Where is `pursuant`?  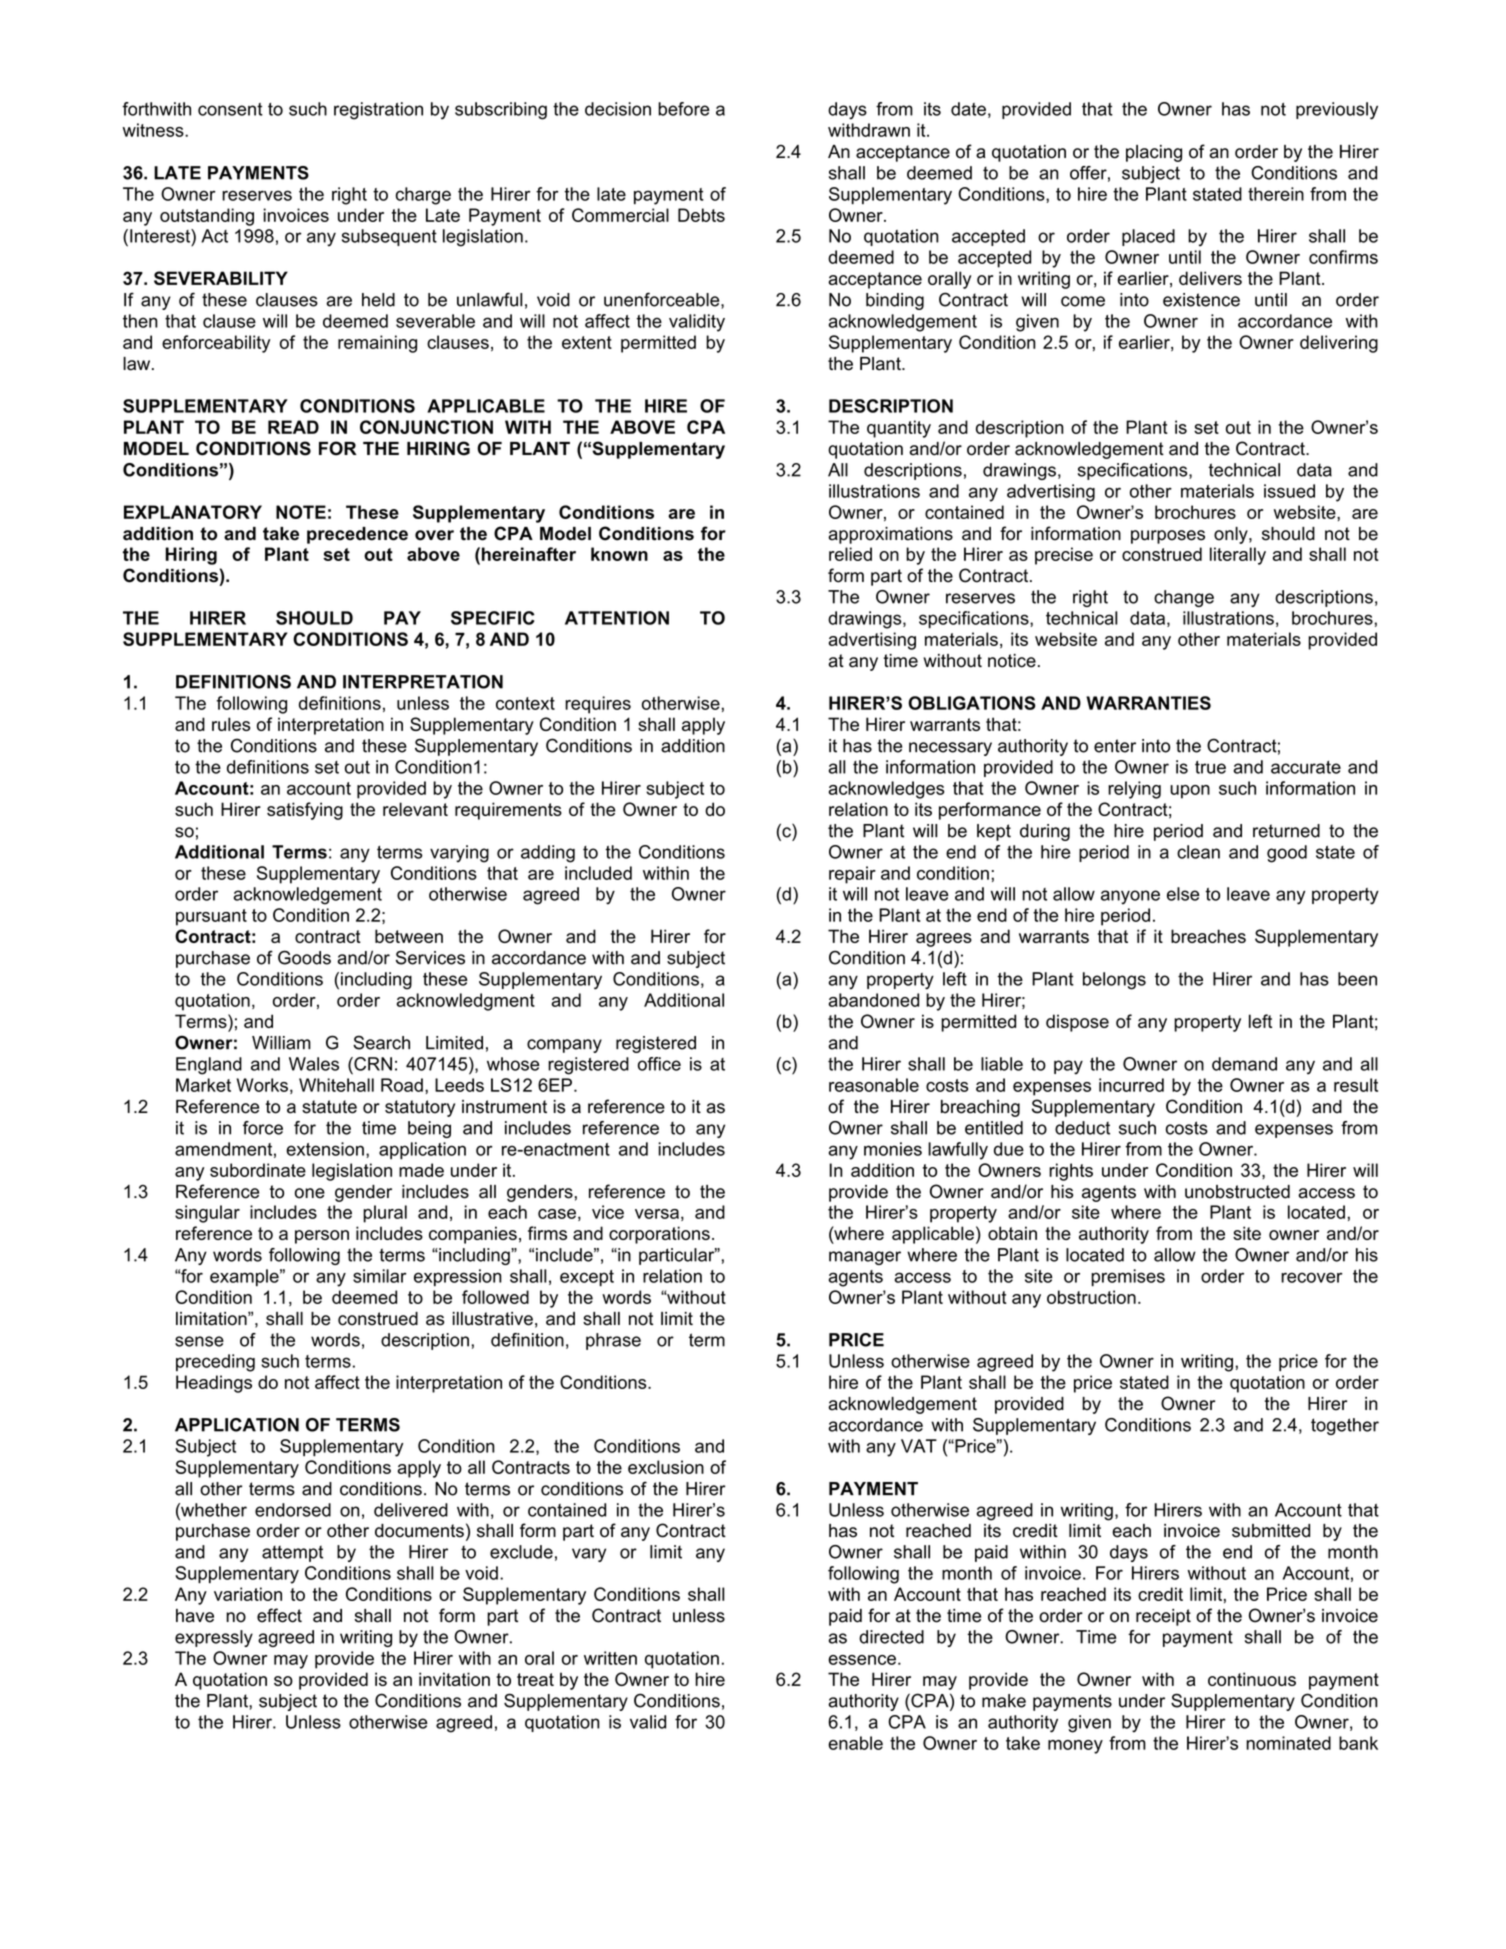
pursuant is located at coordinates (211, 917).
